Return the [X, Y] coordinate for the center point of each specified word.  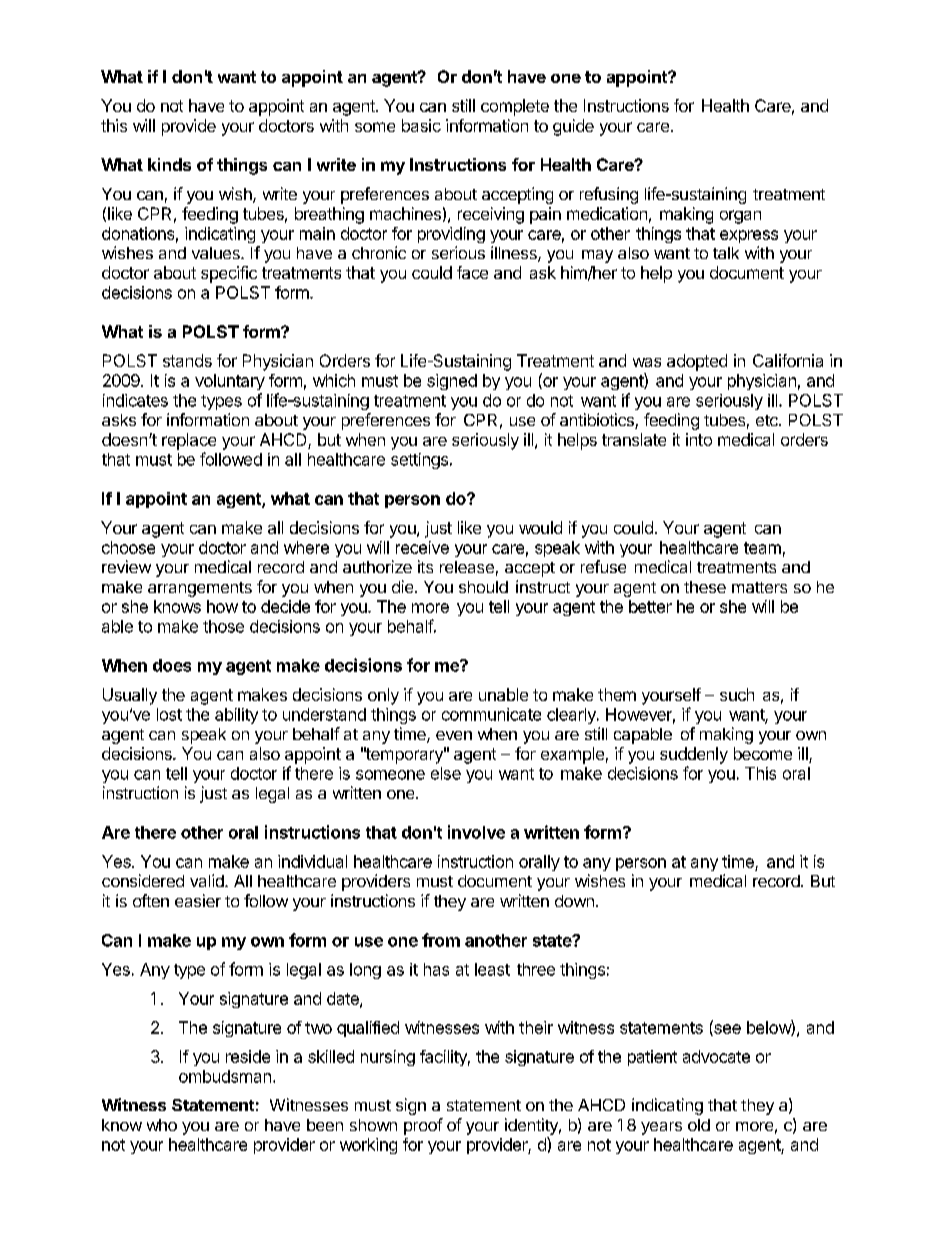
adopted [697, 362]
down [574, 901]
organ [740, 217]
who [162, 1125]
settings [421, 461]
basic [421, 125]
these [705, 587]
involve [476, 832]
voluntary [230, 382]
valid [208, 880]
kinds [169, 164]
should [483, 587]
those [223, 626]
